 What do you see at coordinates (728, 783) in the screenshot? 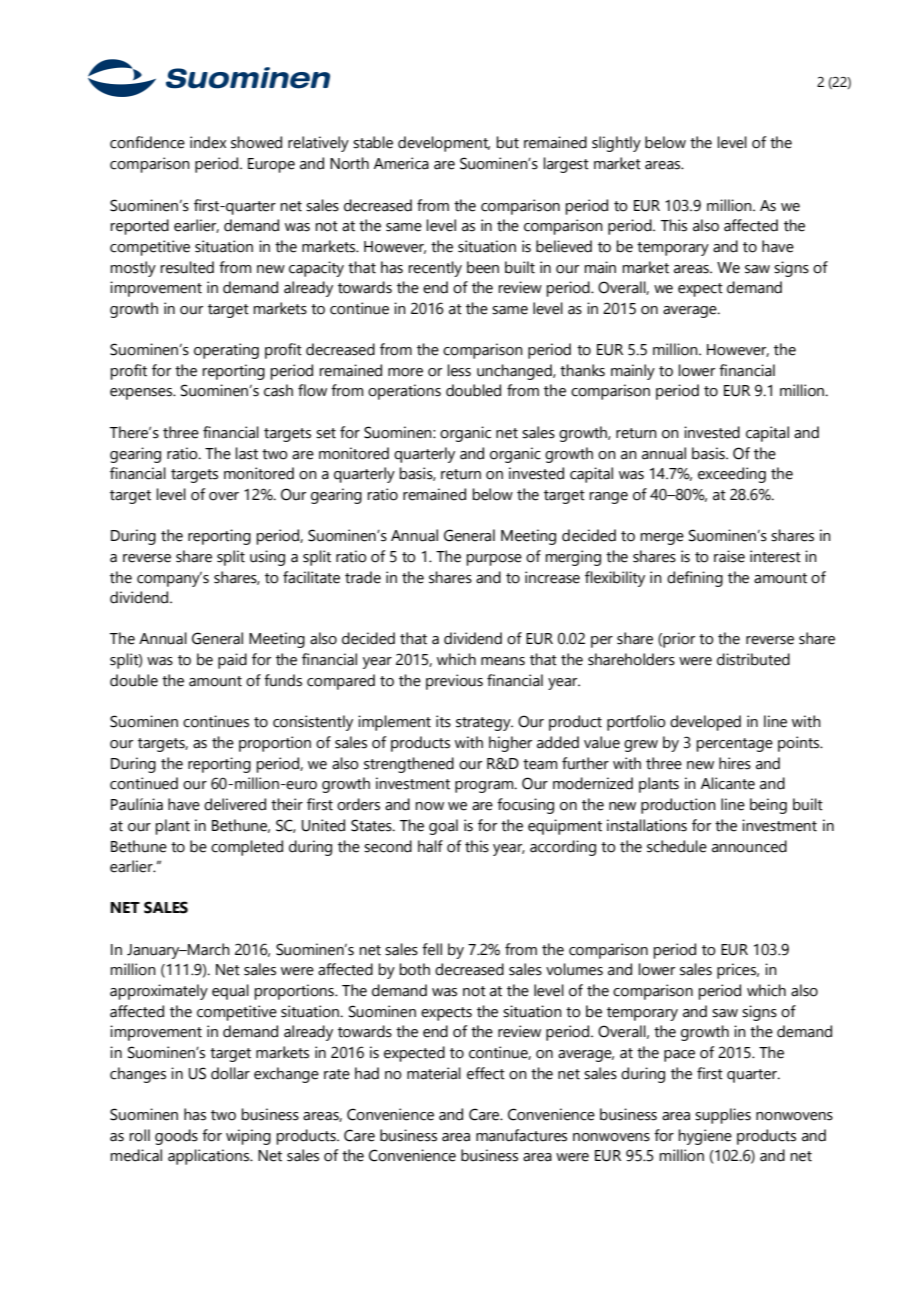
I see `Alicante` at bounding box center [728, 783].
